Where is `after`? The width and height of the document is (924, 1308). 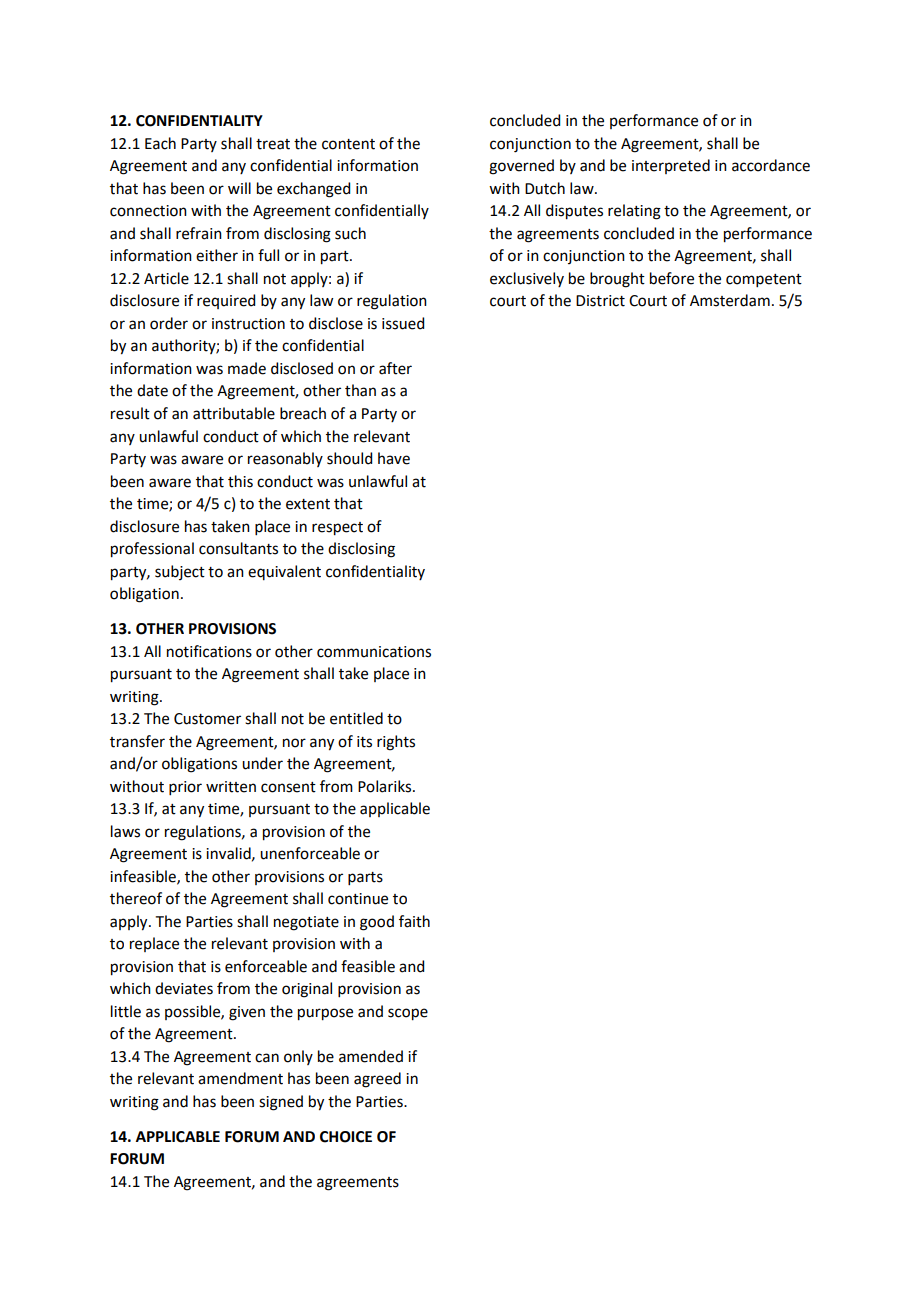
after is located at coordinates (395, 368).
